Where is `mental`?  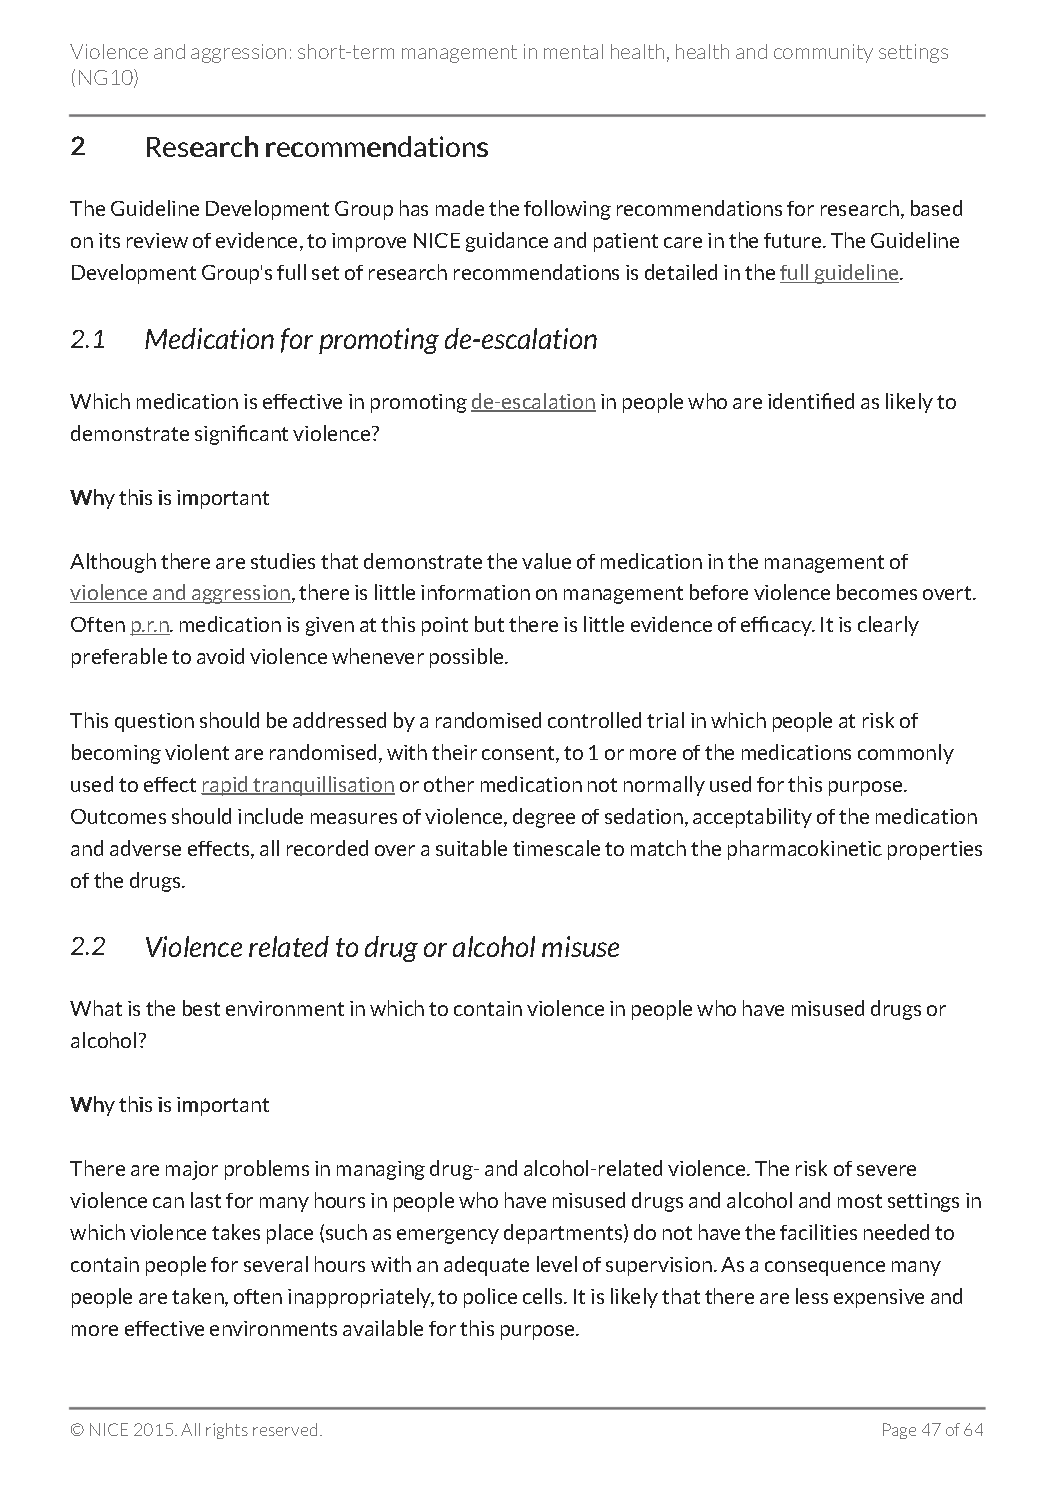
mental is located at coordinates (573, 51).
